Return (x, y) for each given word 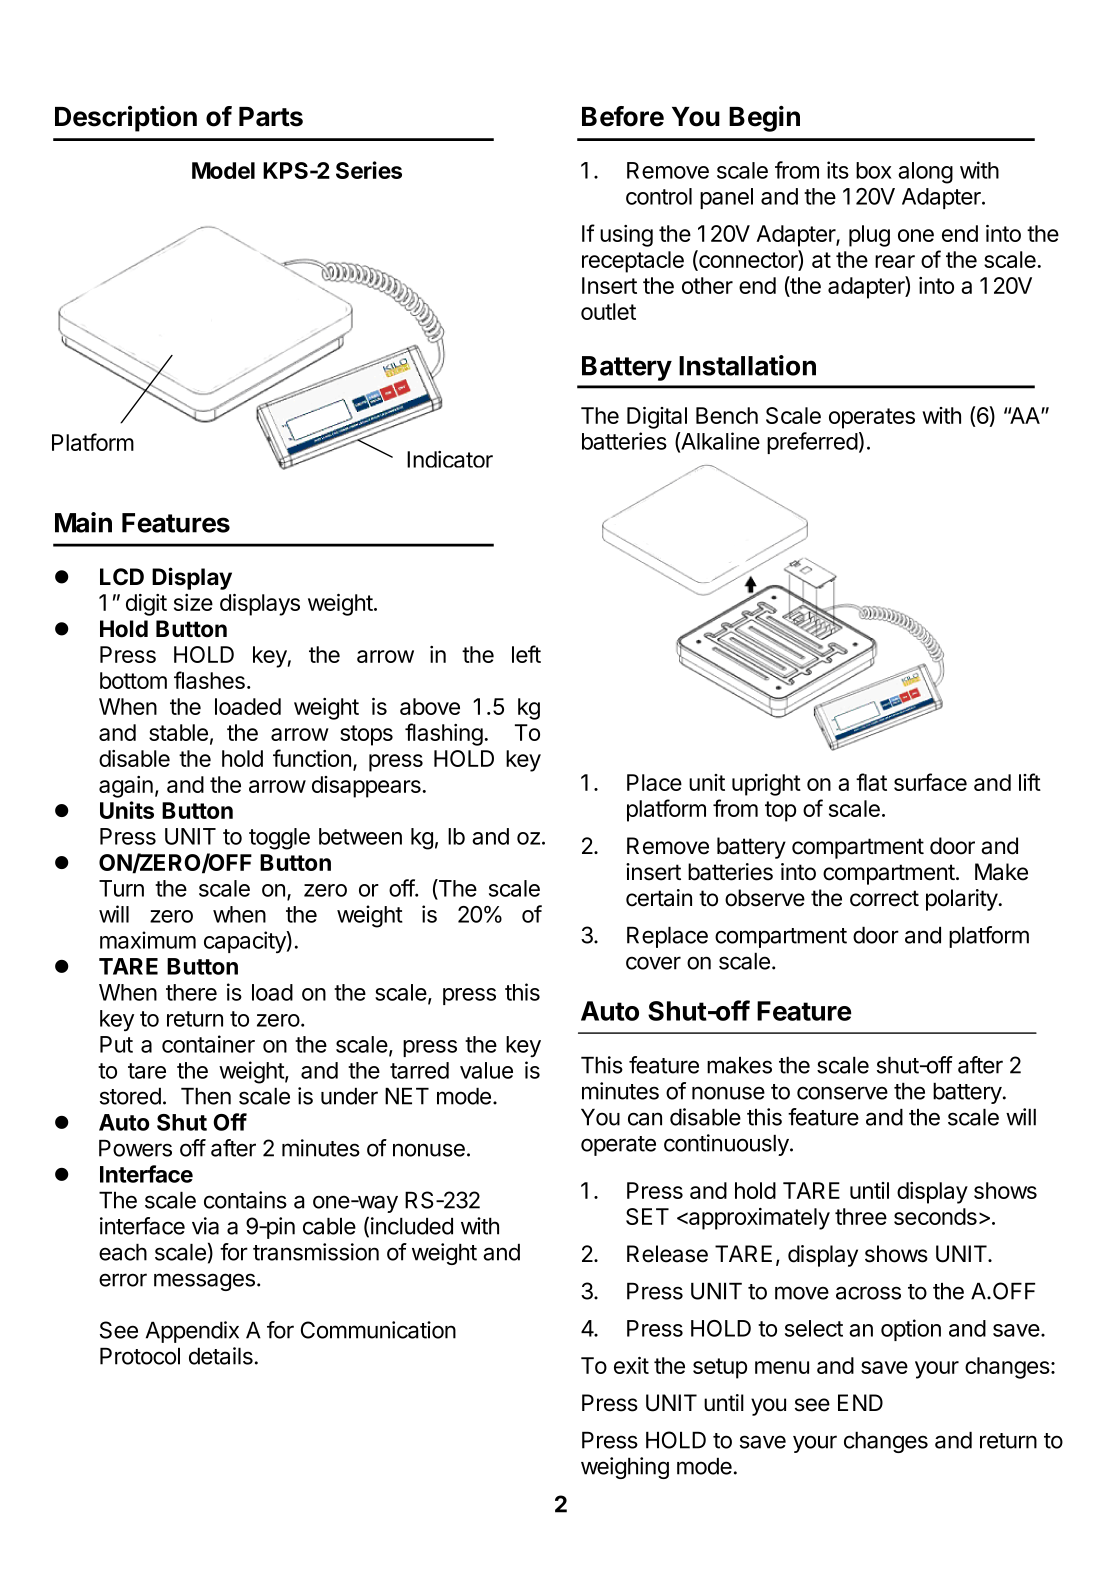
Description (126, 119)
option (911, 1330)
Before (623, 116)
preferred (812, 443)
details (221, 1356)
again (126, 787)
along (925, 173)
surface (930, 782)
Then (206, 1096)
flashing (444, 734)
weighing (625, 1468)
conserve (842, 1093)
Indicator (450, 459)
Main (83, 522)
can (645, 1119)
